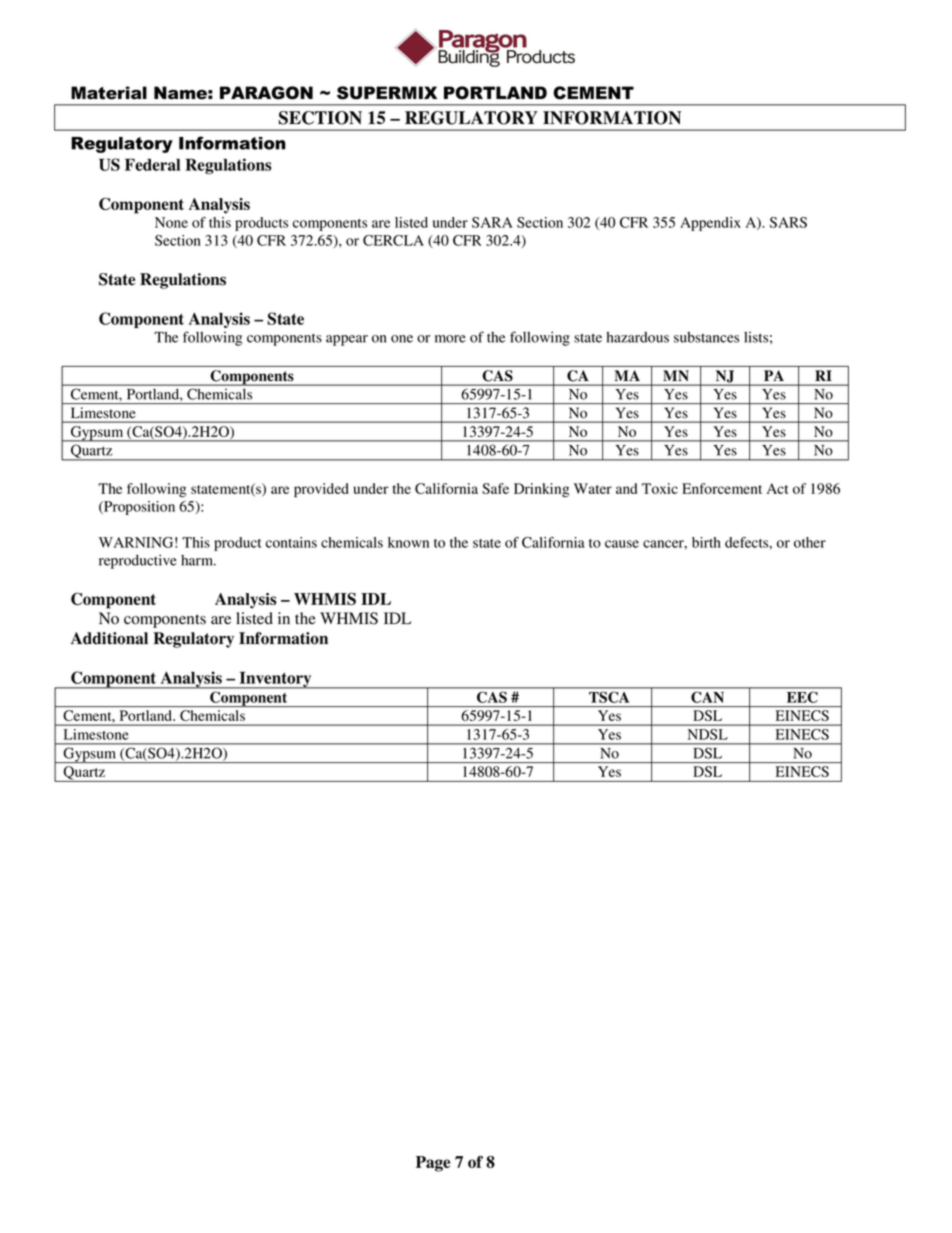 The width and height of the document is (952, 1233). What do you see at coordinates (408, 542) in the document?
I see `known` at bounding box center [408, 542].
